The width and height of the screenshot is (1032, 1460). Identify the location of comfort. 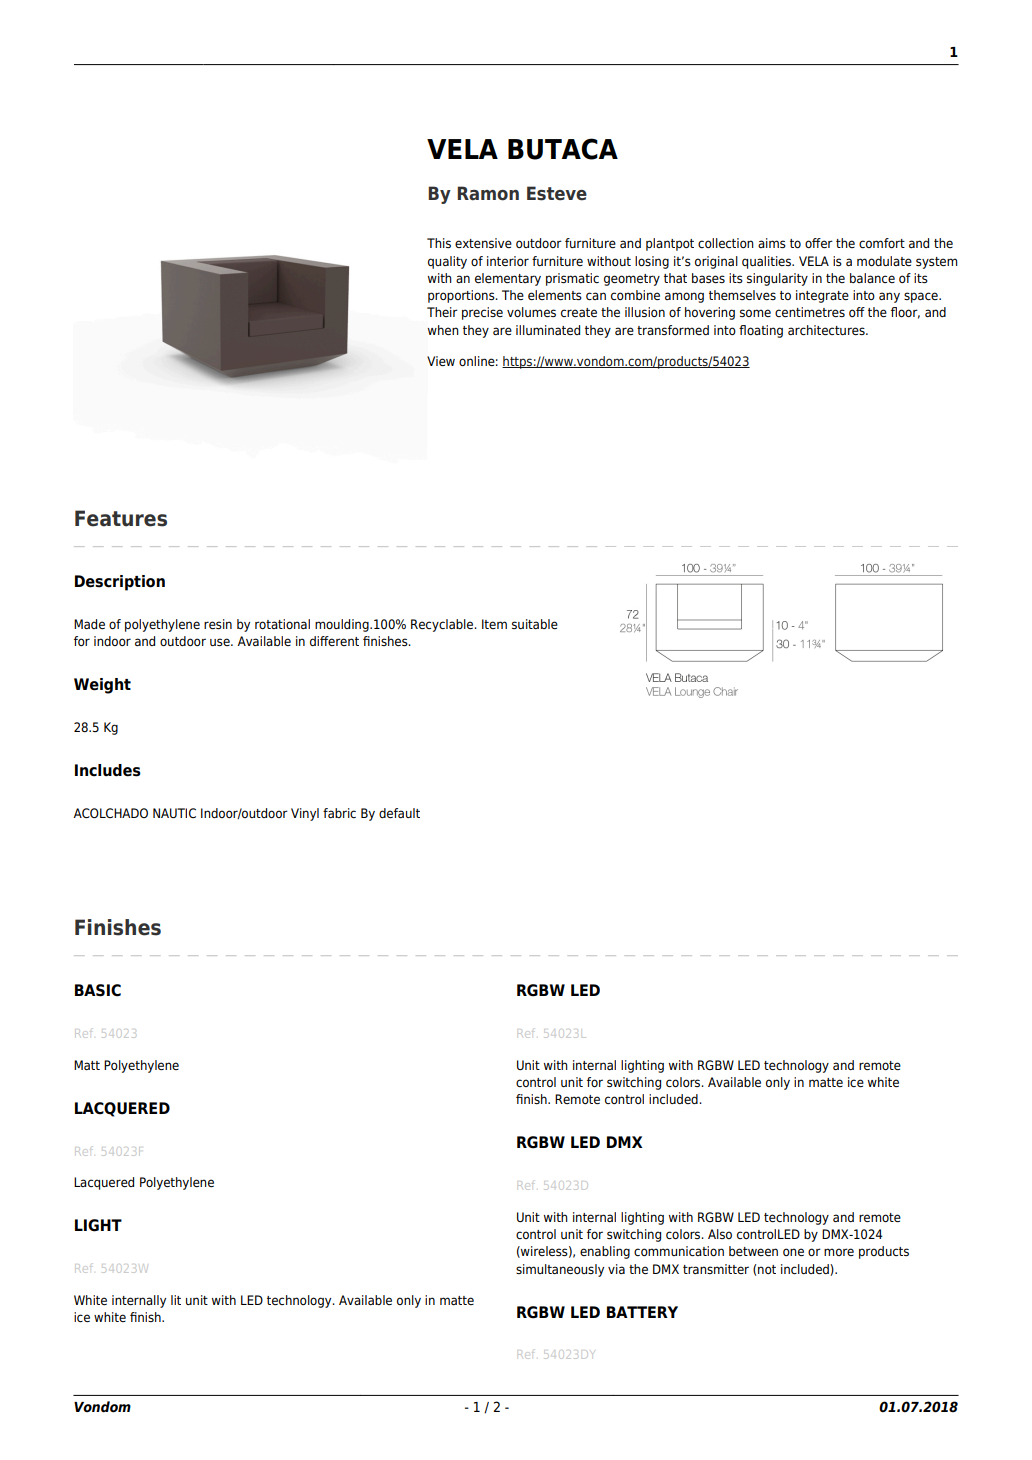
(882, 243).
